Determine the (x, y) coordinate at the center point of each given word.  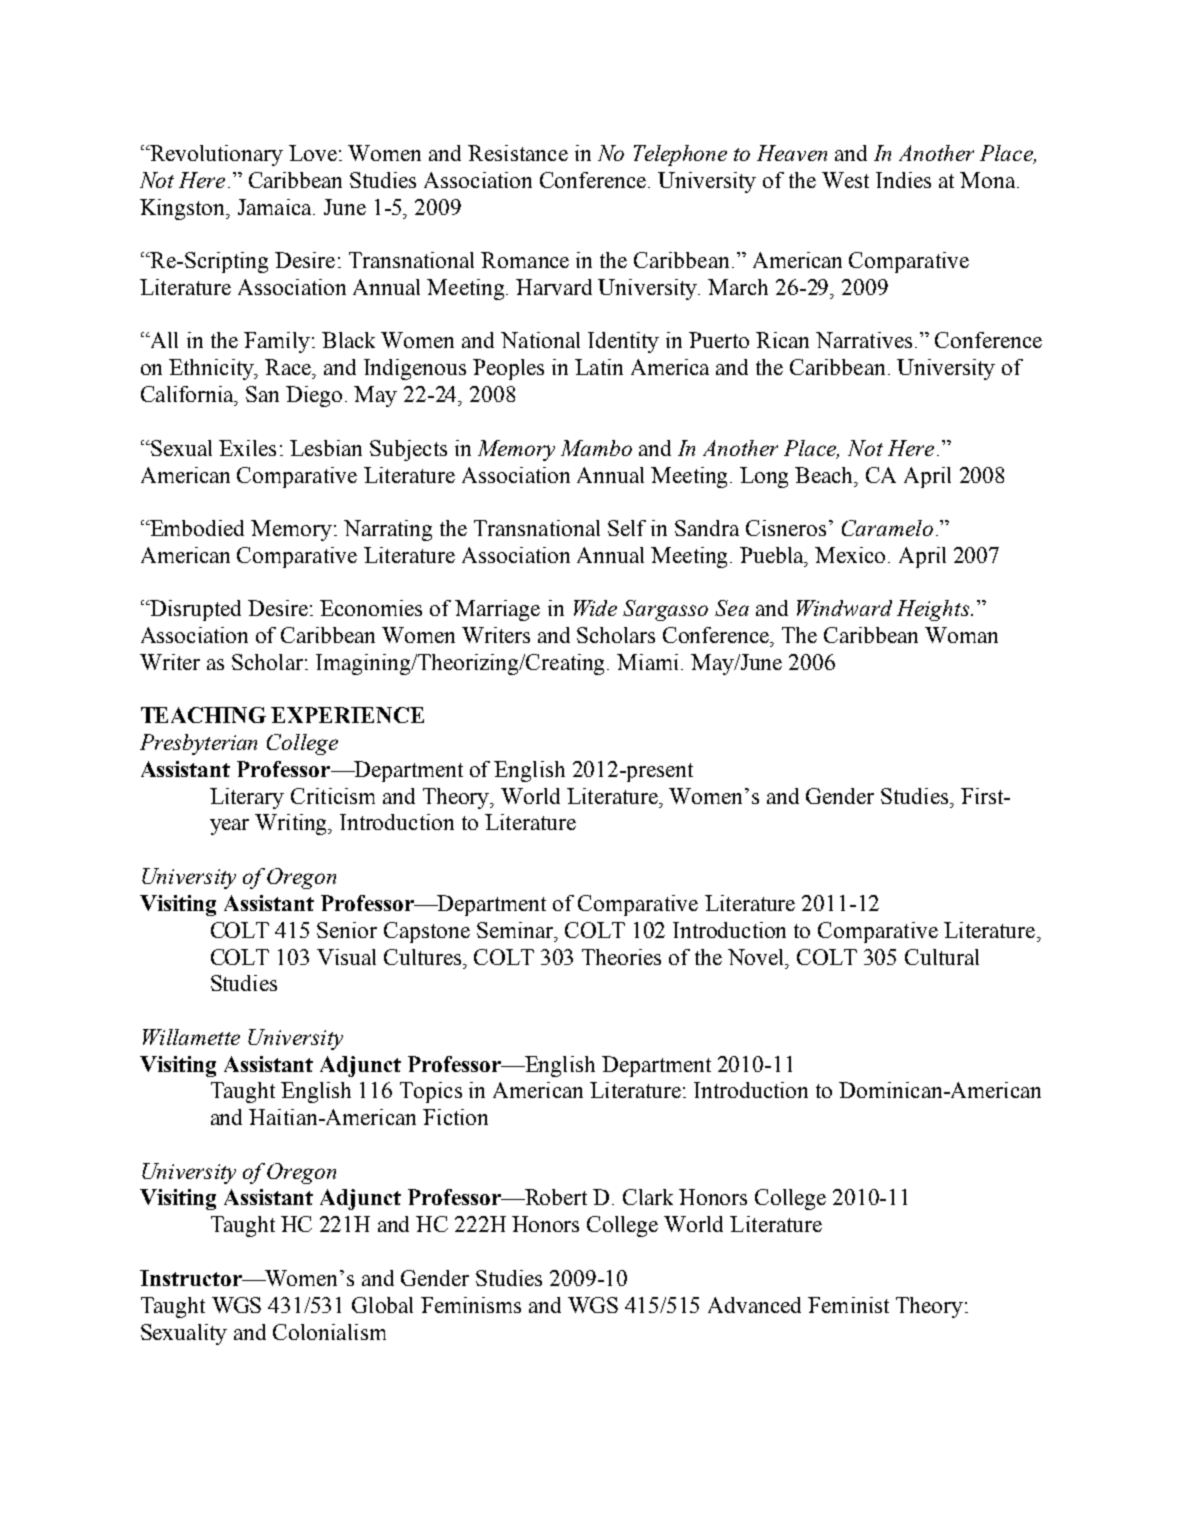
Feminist (848, 1305)
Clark (648, 1197)
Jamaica (276, 207)
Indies (903, 180)
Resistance (518, 153)
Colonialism (329, 1332)
